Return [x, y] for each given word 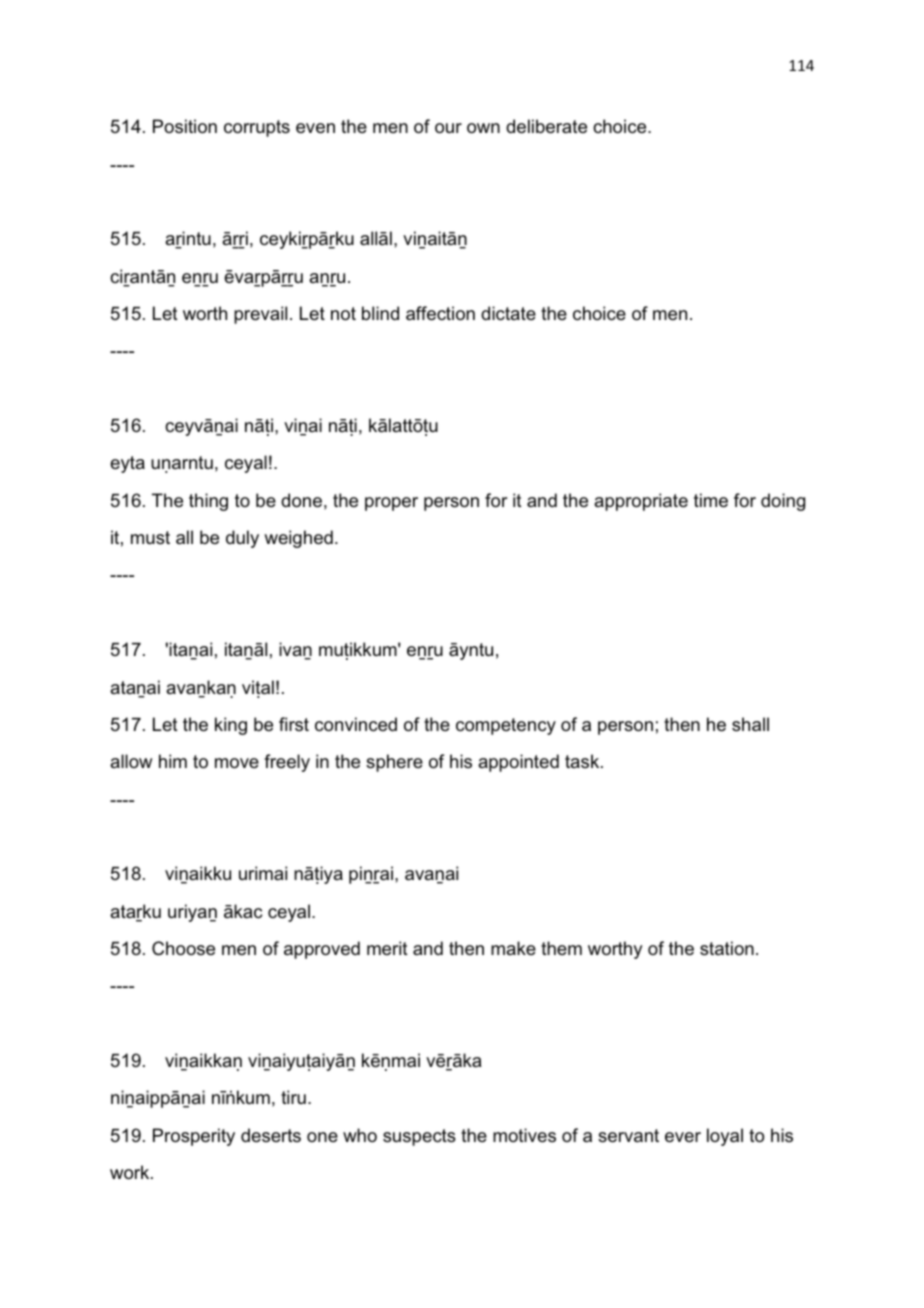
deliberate [546, 126]
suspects [419, 1137]
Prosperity [194, 1137]
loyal [725, 1137]
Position [185, 126]
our [448, 128]
